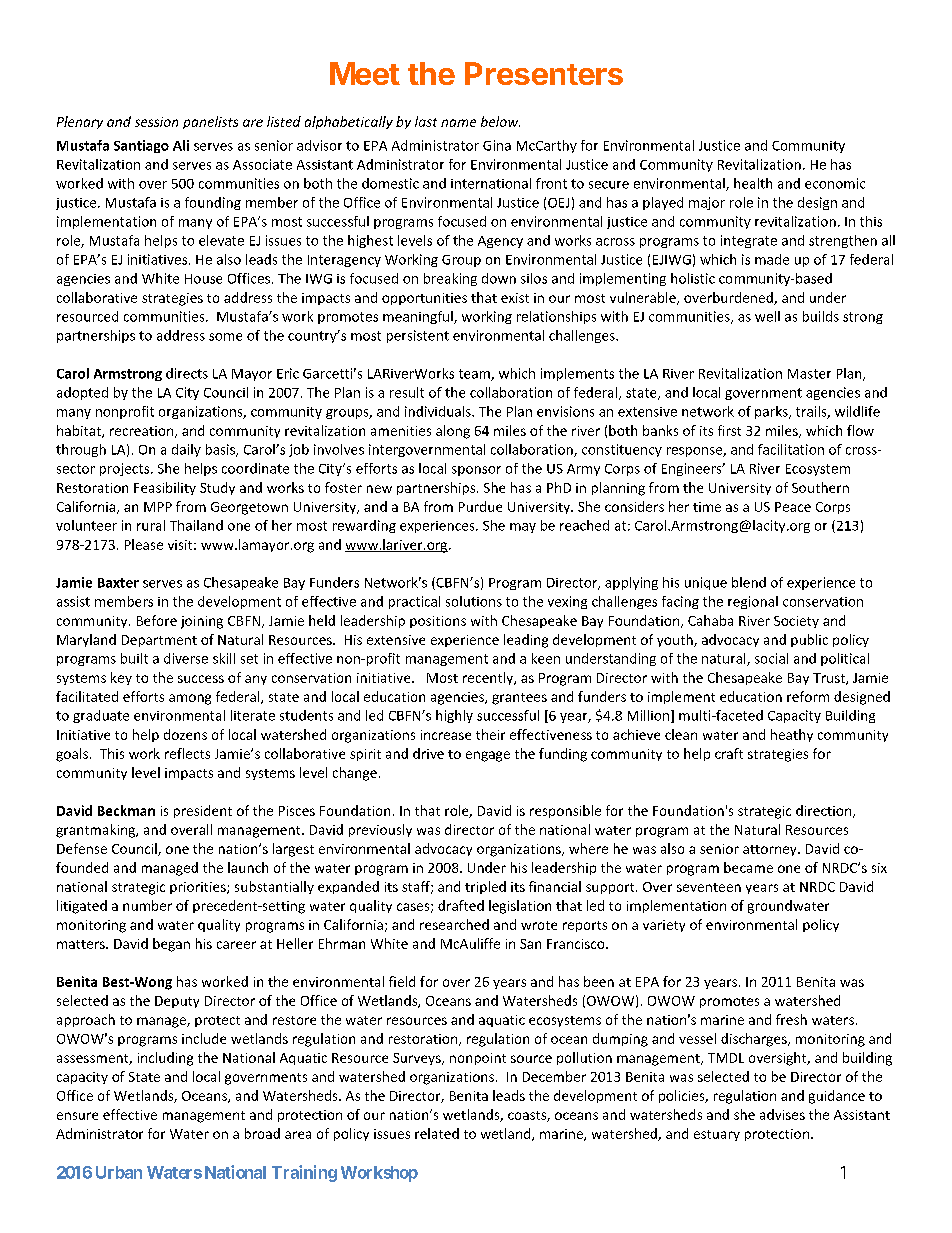  What do you see at coordinates (437, 1133) in the screenshot?
I see `related` at bounding box center [437, 1133].
